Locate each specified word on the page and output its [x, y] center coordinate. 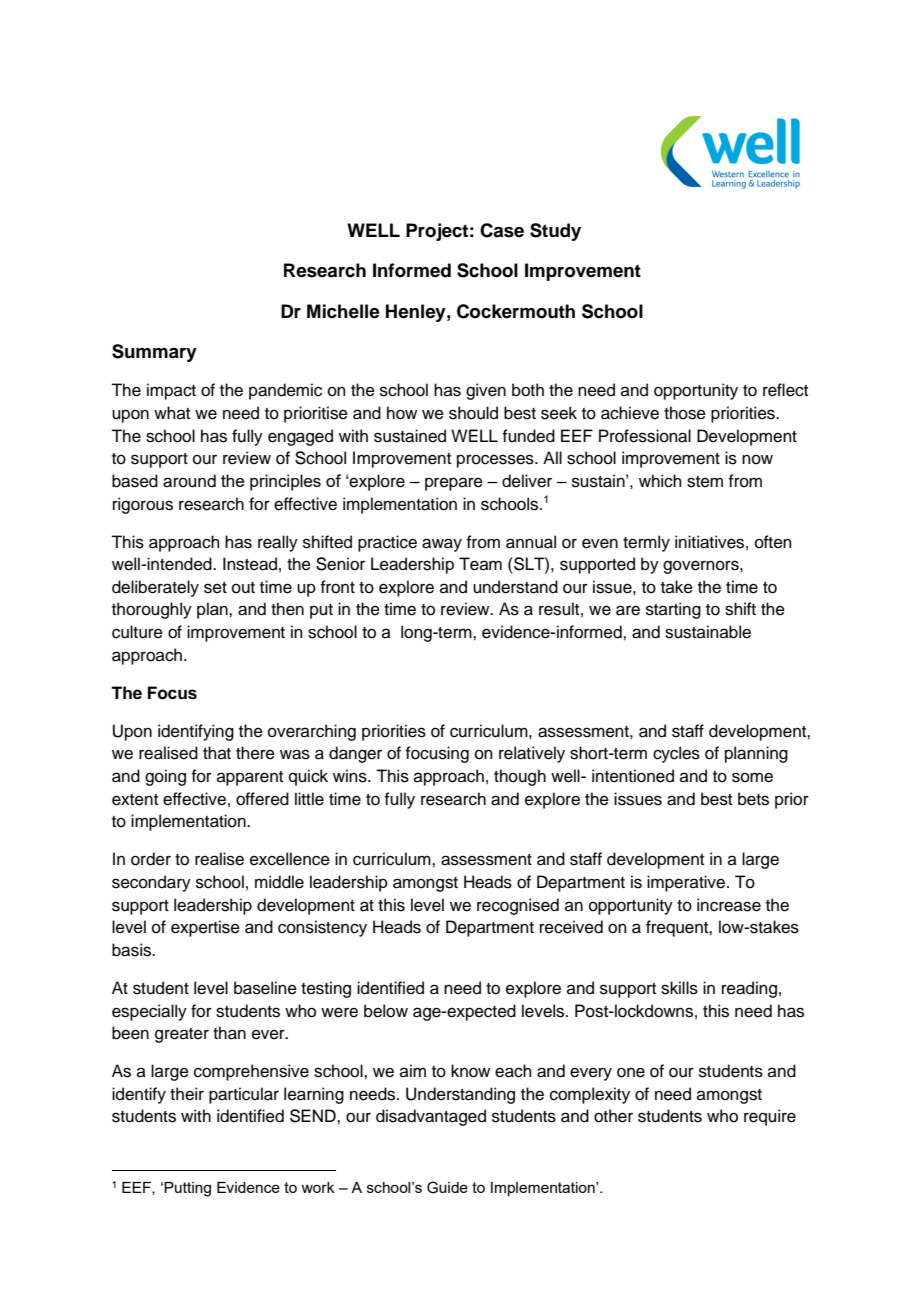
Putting [187, 1189]
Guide [447, 1187]
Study [555, 232]
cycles [676, 754]
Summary [154, 353]
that [217, 752]
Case [502, 230]
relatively [532, 754]
